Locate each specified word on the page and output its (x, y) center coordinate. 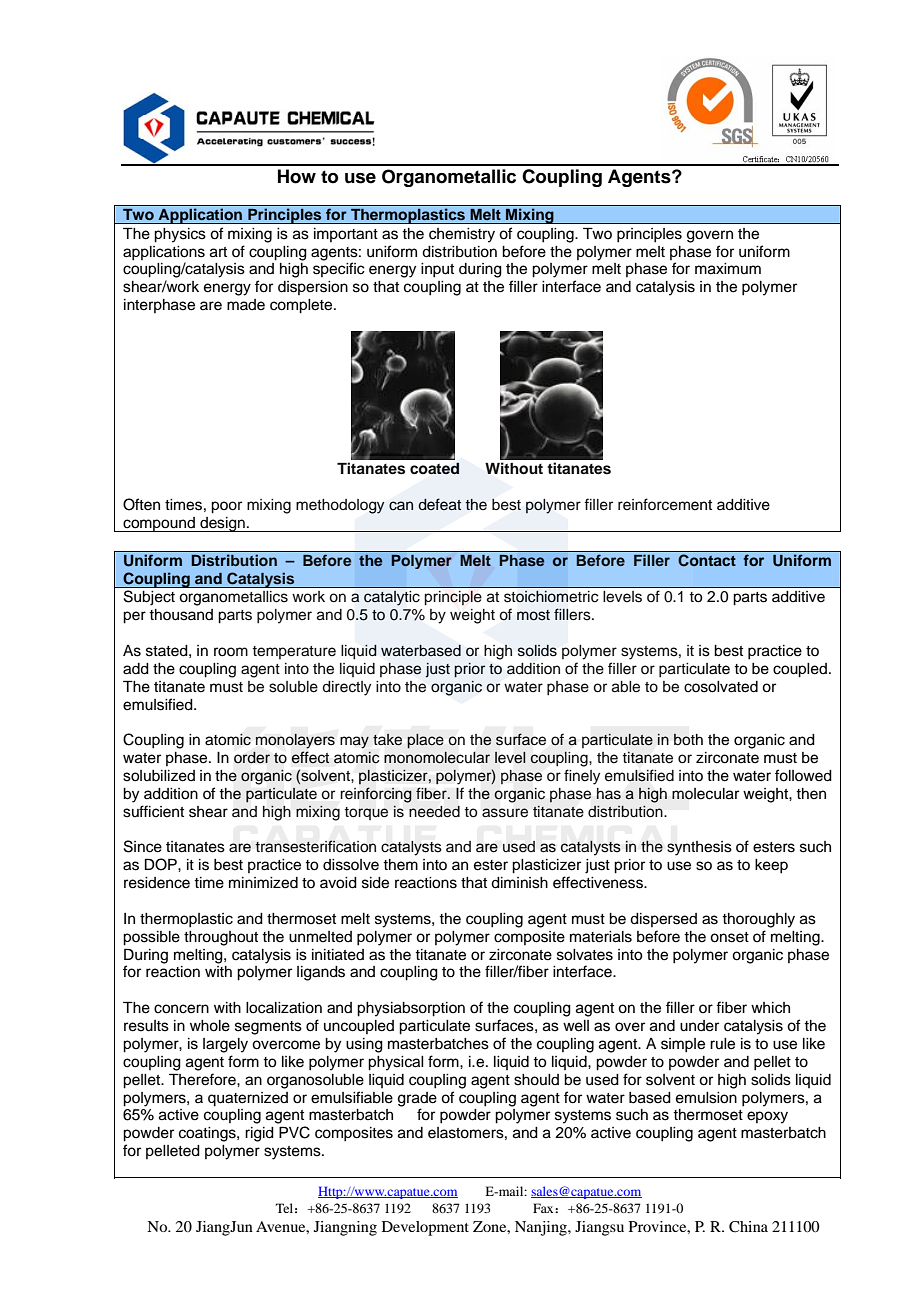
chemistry (462, 235)
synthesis (699, 848)
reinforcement (665, 504)
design (222, 524)
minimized (263, 883)
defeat (439, 504)
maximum (728, 269)
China (748, 1227)
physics (180, 235)
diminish (519, 883)
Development (425, 1228)
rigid (259, 1134)
